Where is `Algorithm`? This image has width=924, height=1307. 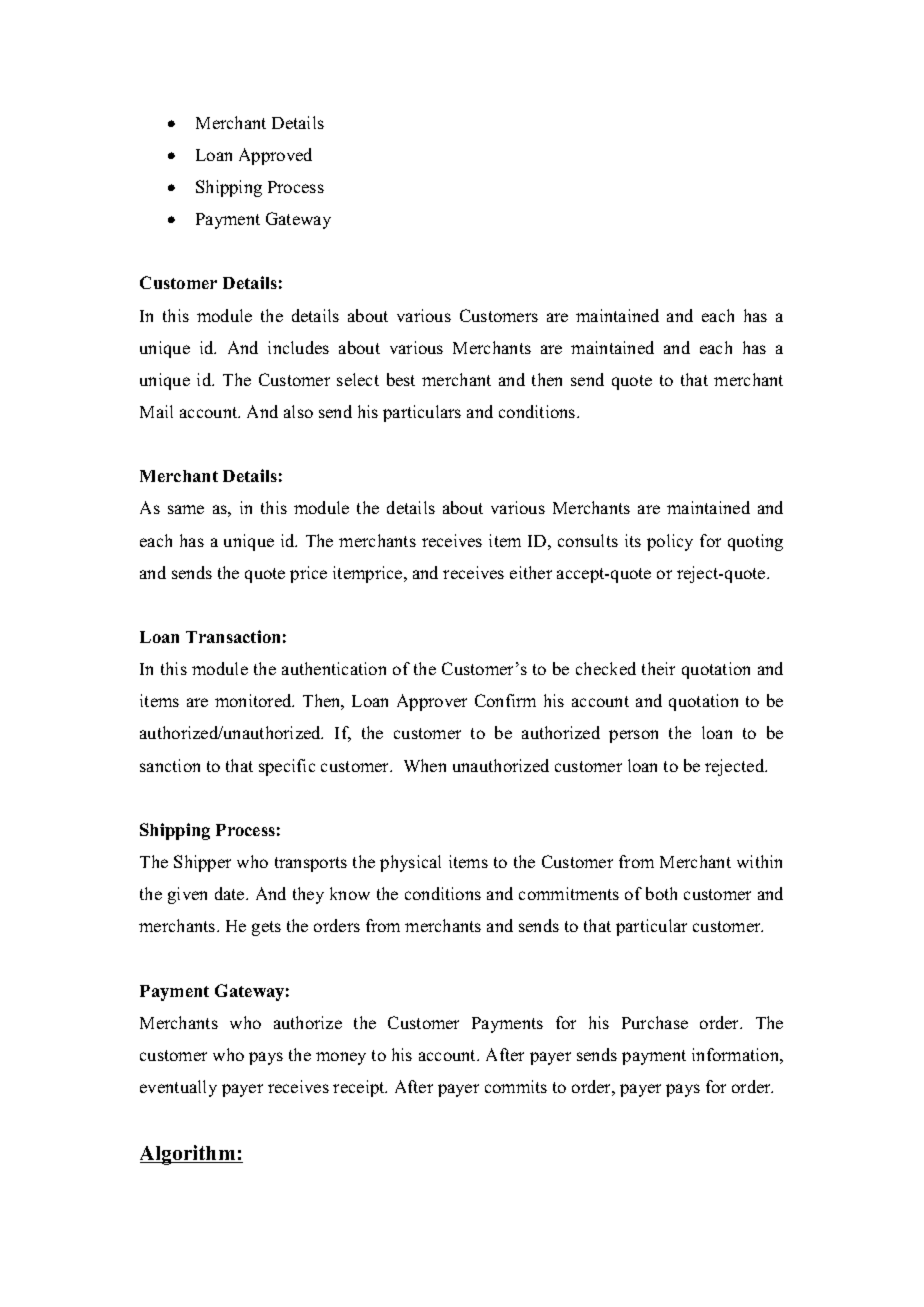
Algorithm is located at coordinates (189, 1155).
